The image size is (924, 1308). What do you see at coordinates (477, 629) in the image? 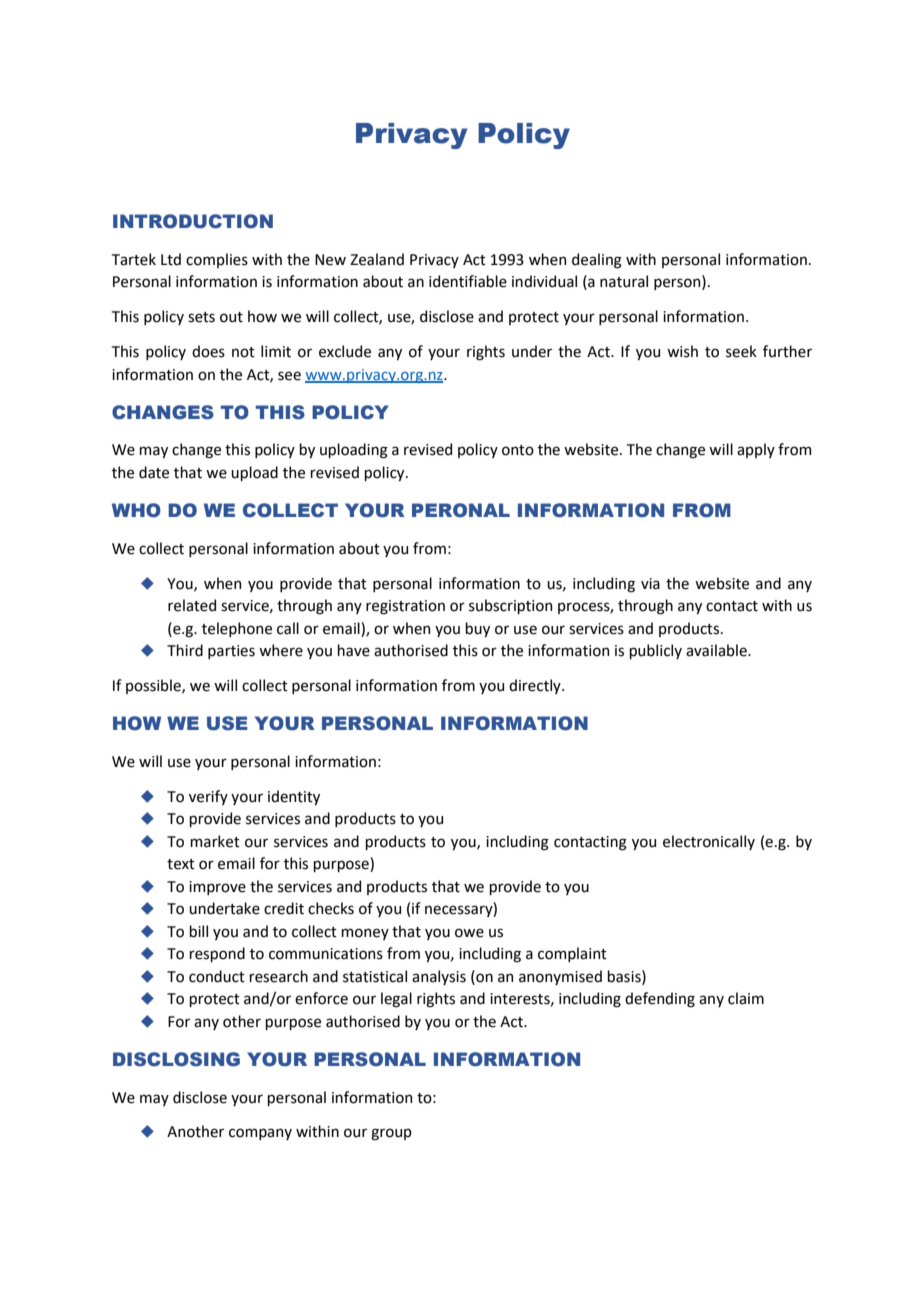
I see `buy` at bounding box center [477, 629].
